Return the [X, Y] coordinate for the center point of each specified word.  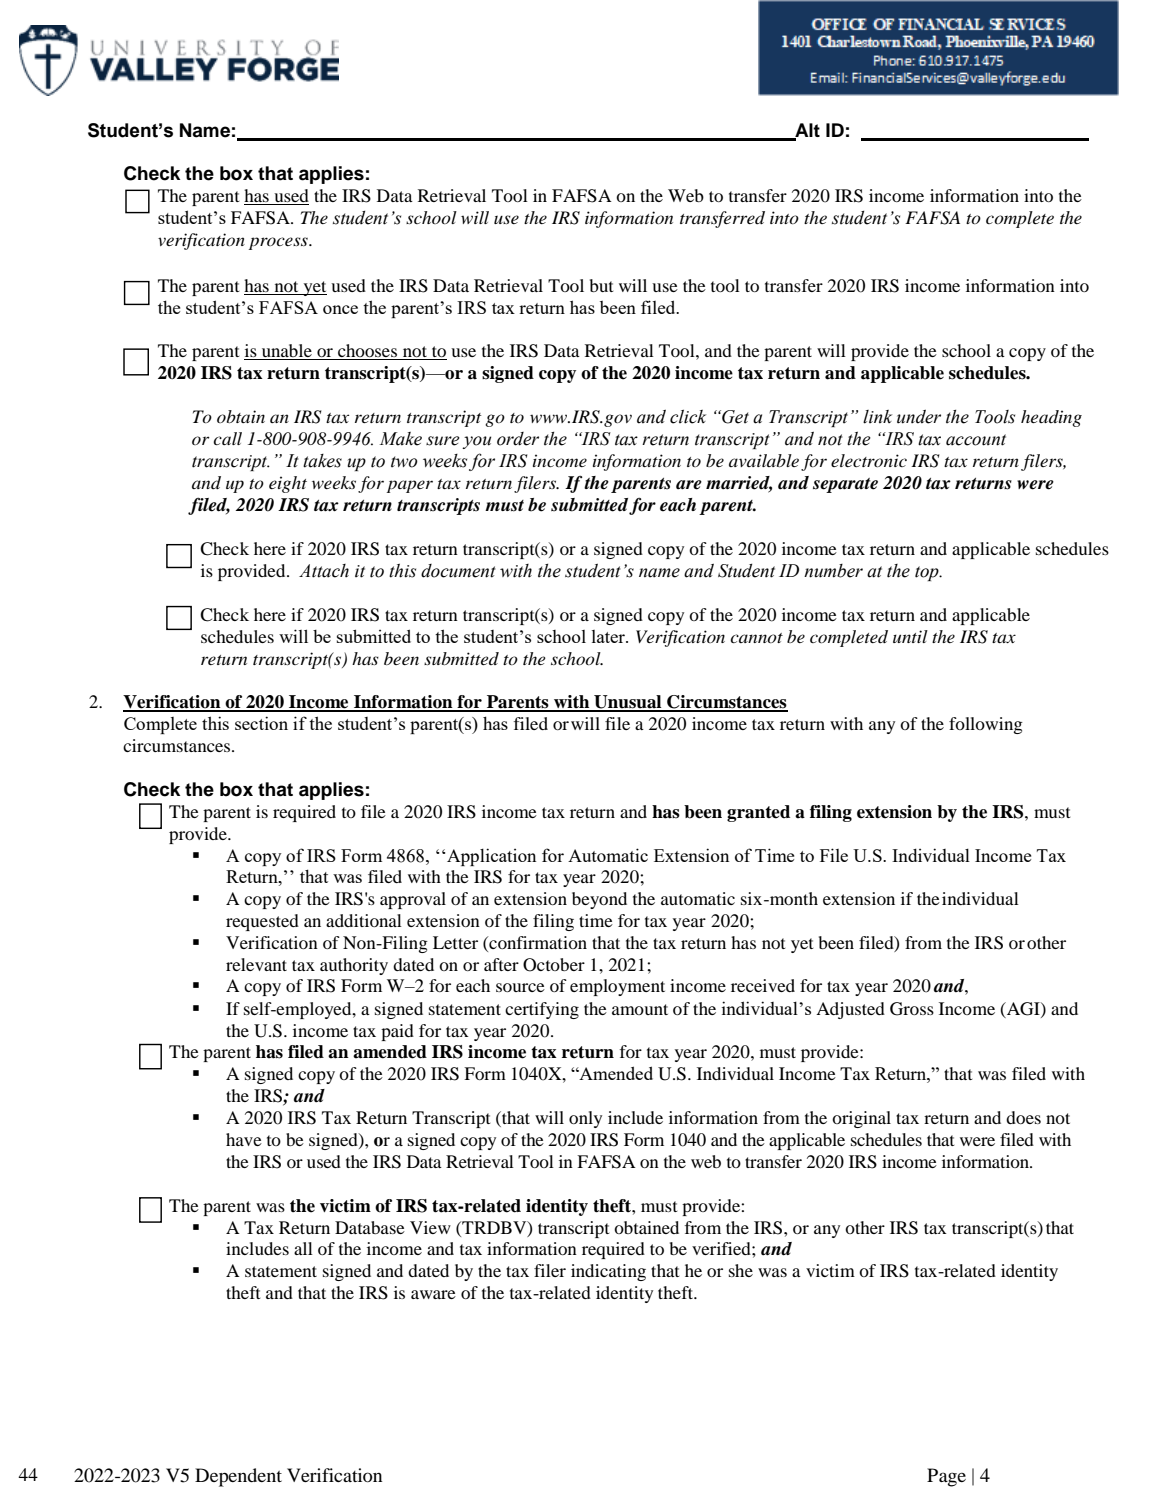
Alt [806, 131]
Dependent [238, 1477]
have [244, 1139]
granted [758, 813]
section [261, 723]
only [585, 1119]
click [688, 416]
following [986, 725]
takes [322, 461]
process [279, 243]
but [601, 285]
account [976, 440]
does [1023, 1117]
